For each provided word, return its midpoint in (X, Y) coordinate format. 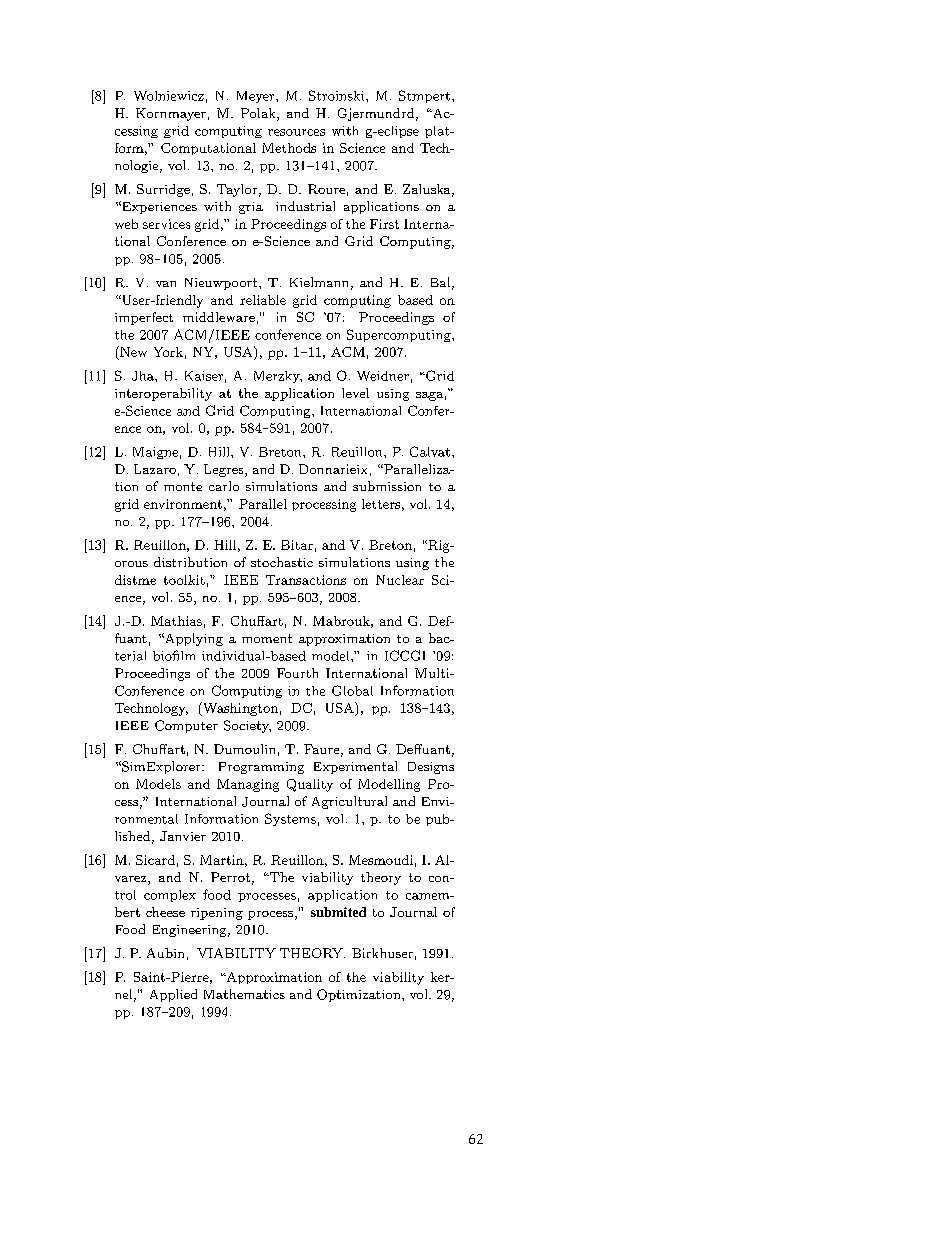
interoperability (163, 394)
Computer (186, 726)
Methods (289, 148)
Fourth (297, 673)
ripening (217, 914)
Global (352, 690)
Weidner (383, 376)
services (166, 224)
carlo (224, 486)
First (384, 224)
